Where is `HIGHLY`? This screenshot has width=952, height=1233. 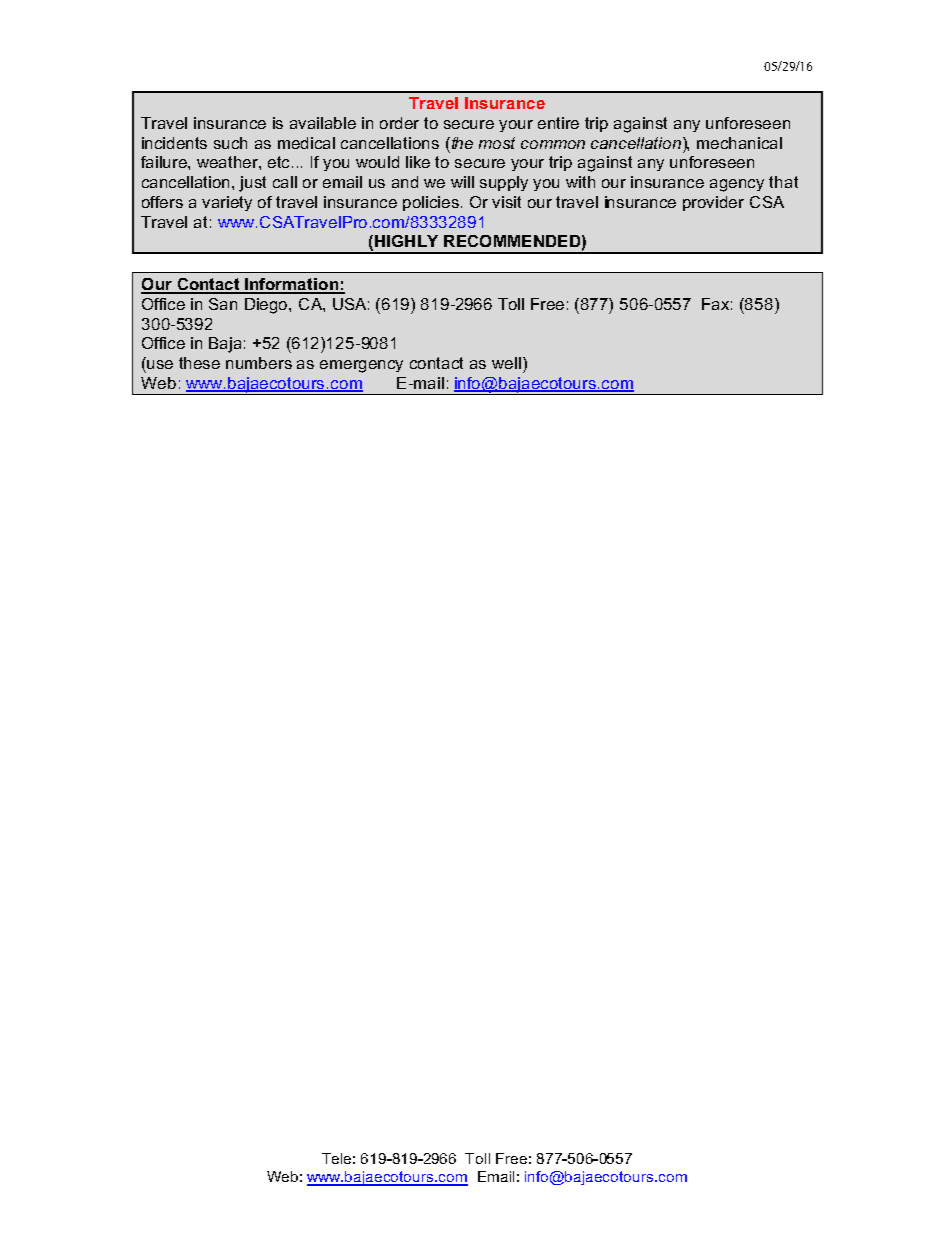
HIGHLY is located at coordinates (406, 241).
